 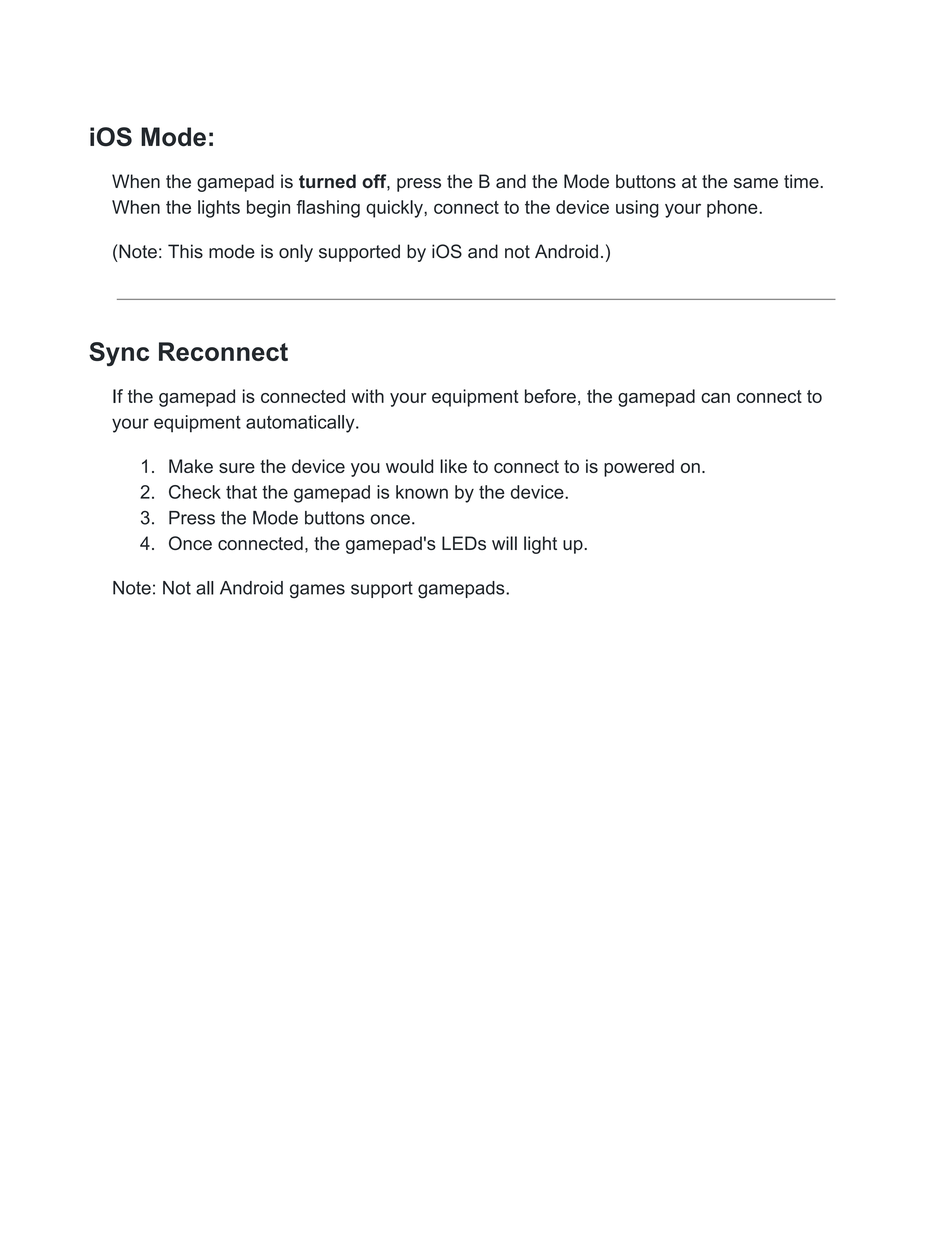 I want to click on powered, so click(x=639, y=468).
